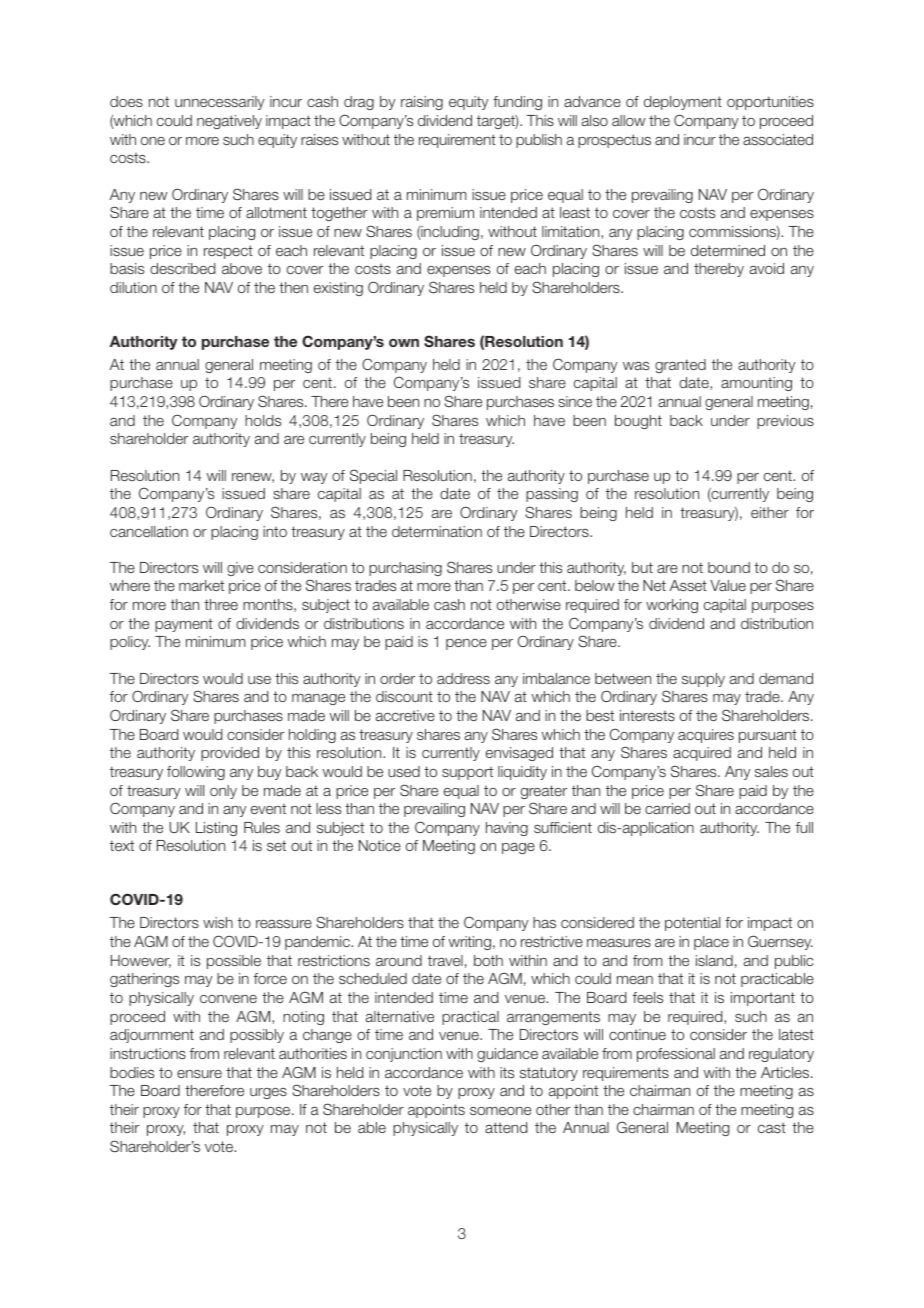 This screenshot has width=924, height=1308. What do you see at coordinates (199, 1074) in the screenshot?
I see `ensure` at bounding box center [199, 1074].
